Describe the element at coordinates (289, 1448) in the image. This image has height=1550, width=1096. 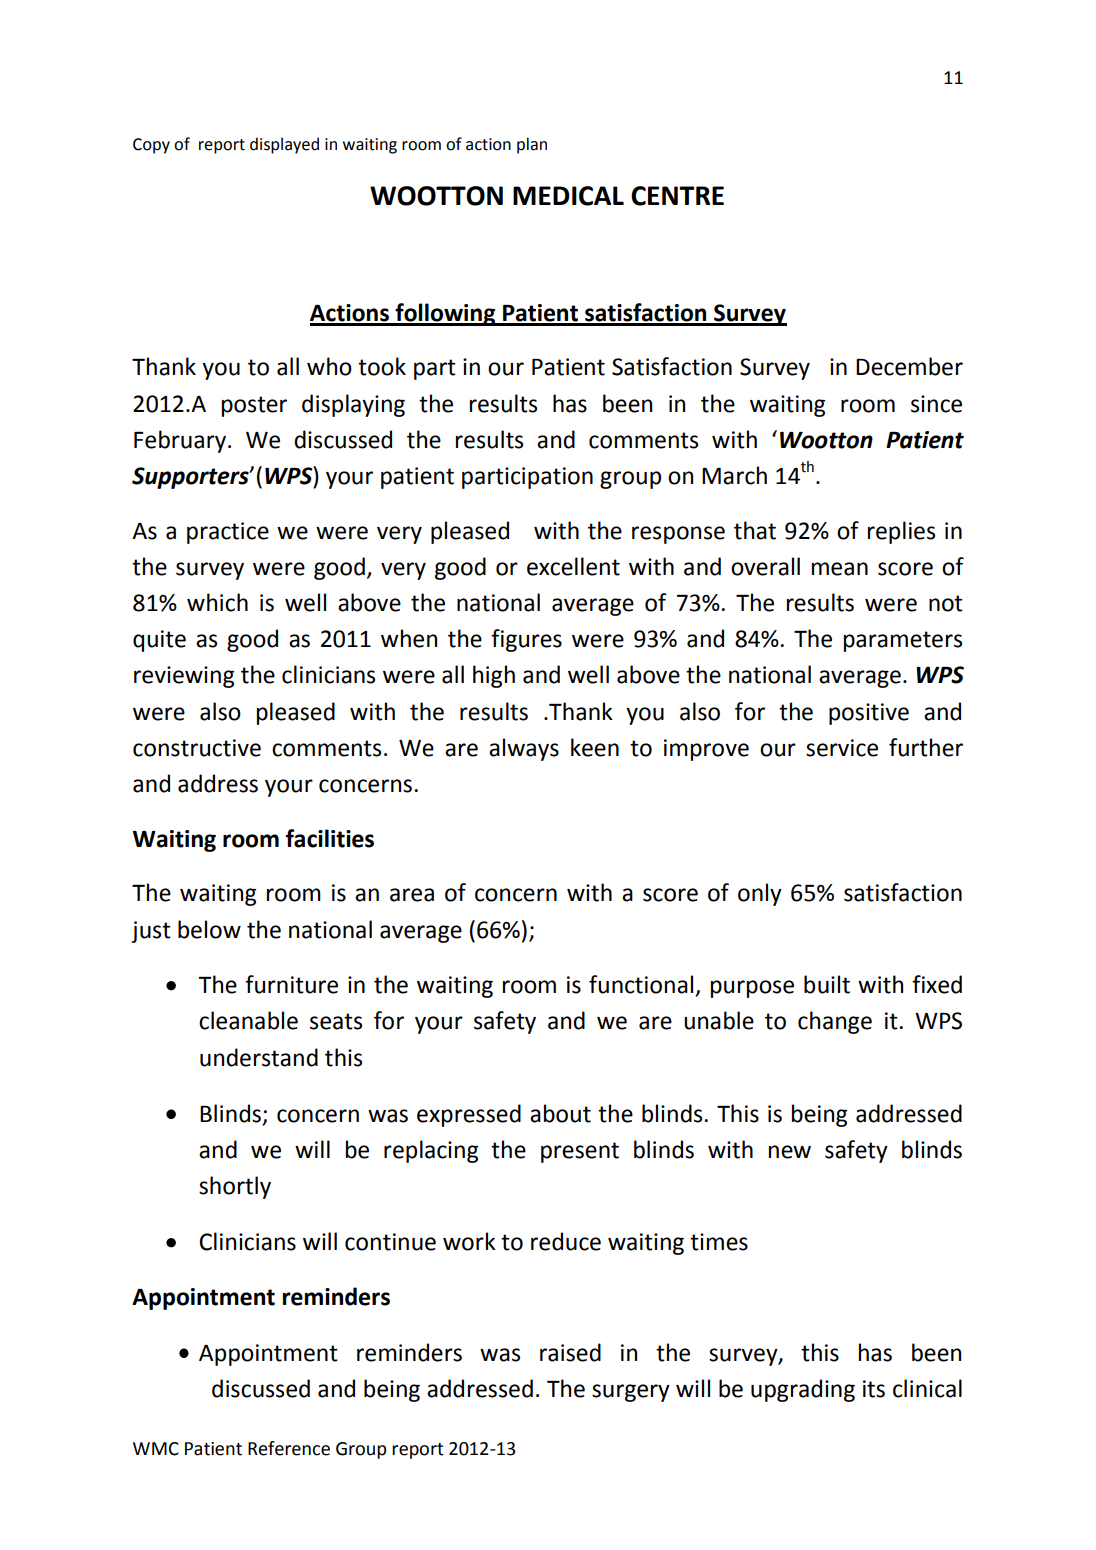
I see `Reference` at that location.
